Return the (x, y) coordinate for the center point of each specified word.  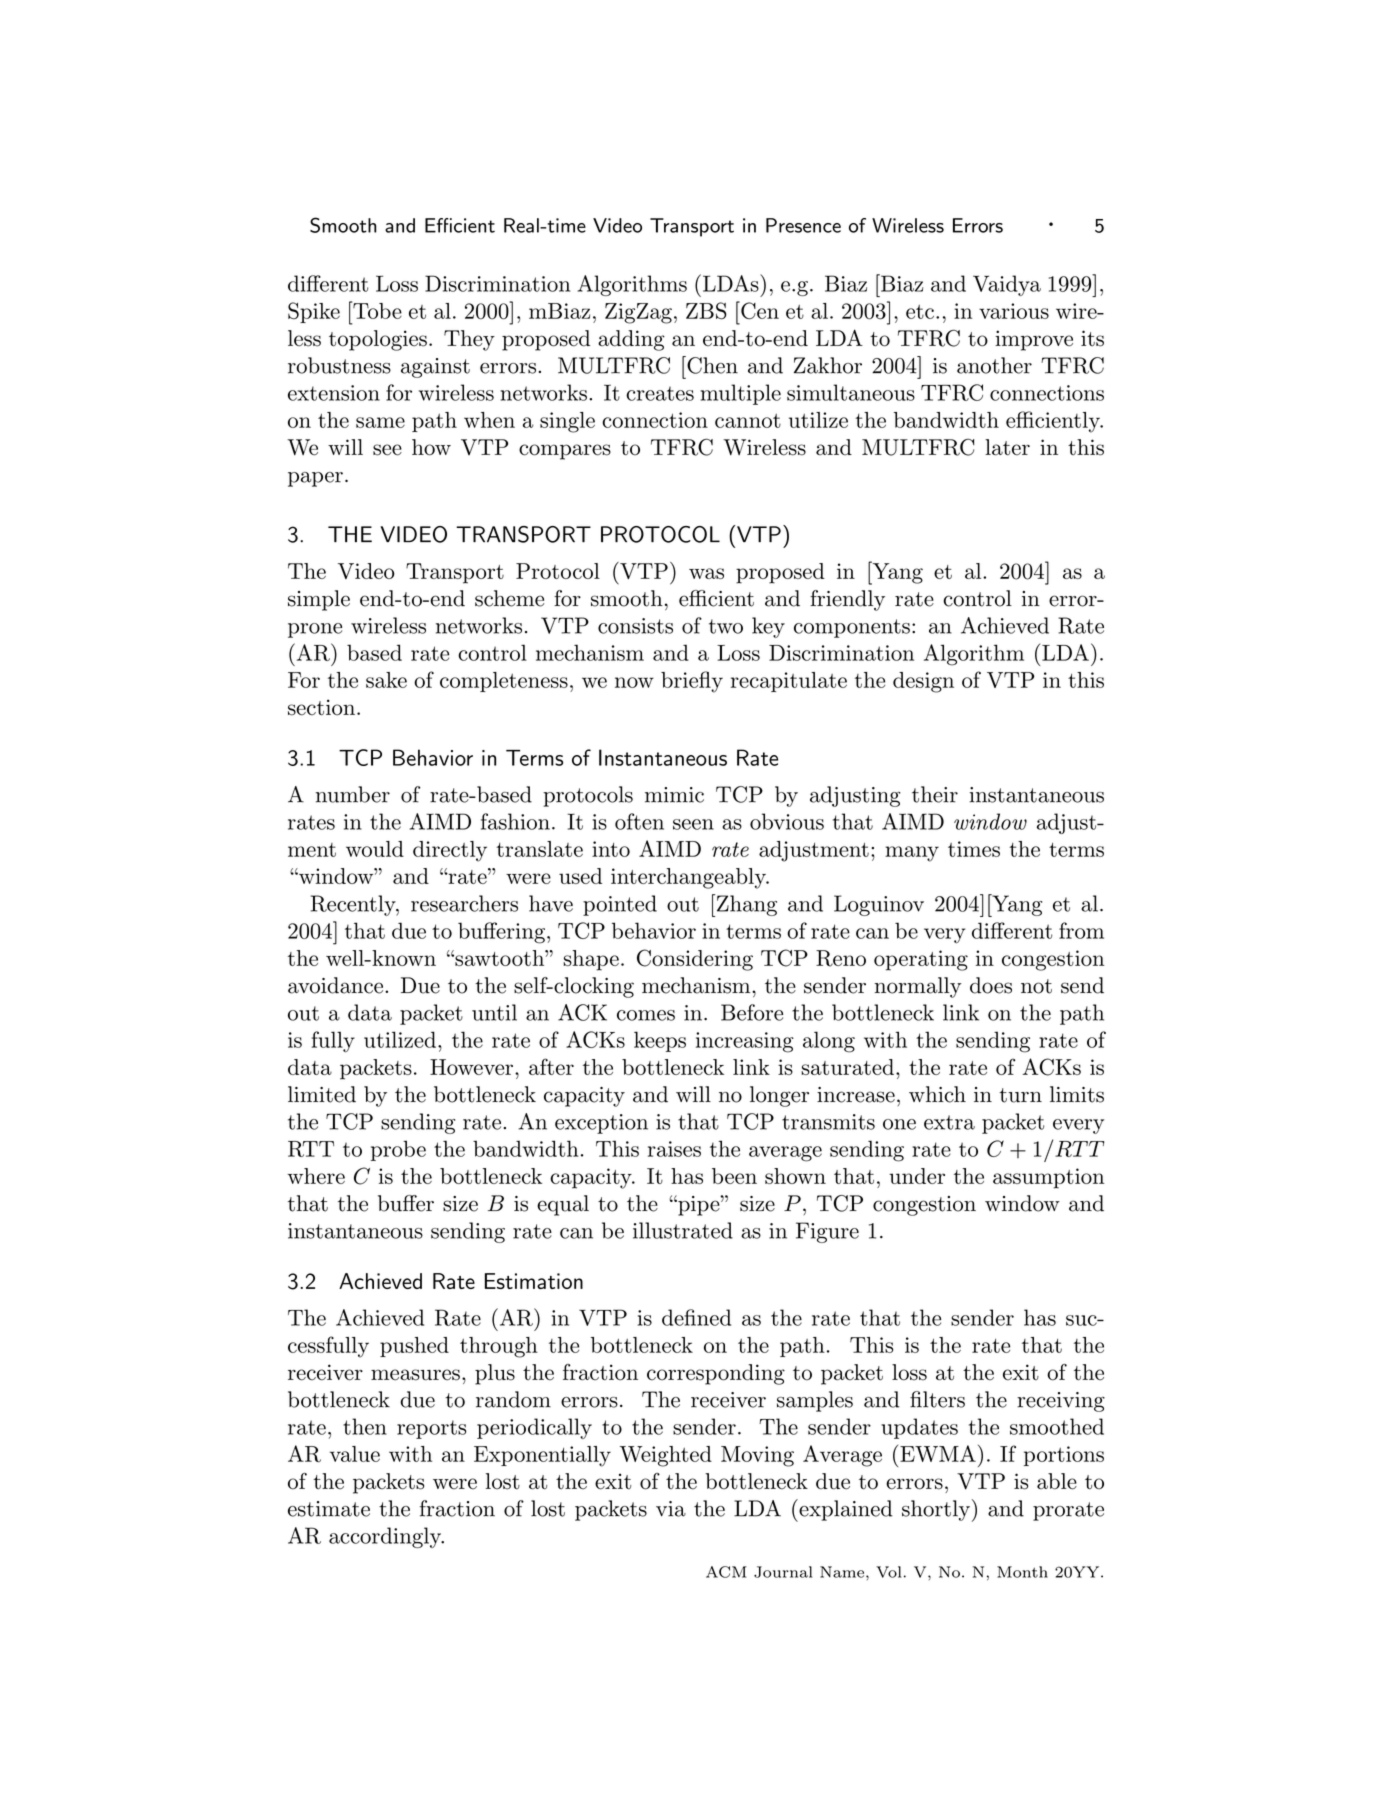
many (912, 854)
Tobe (376, 310)
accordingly (386, 1537)
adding (631, 340)
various (1014, 311)
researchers (464, 903)
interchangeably (689, 878)
